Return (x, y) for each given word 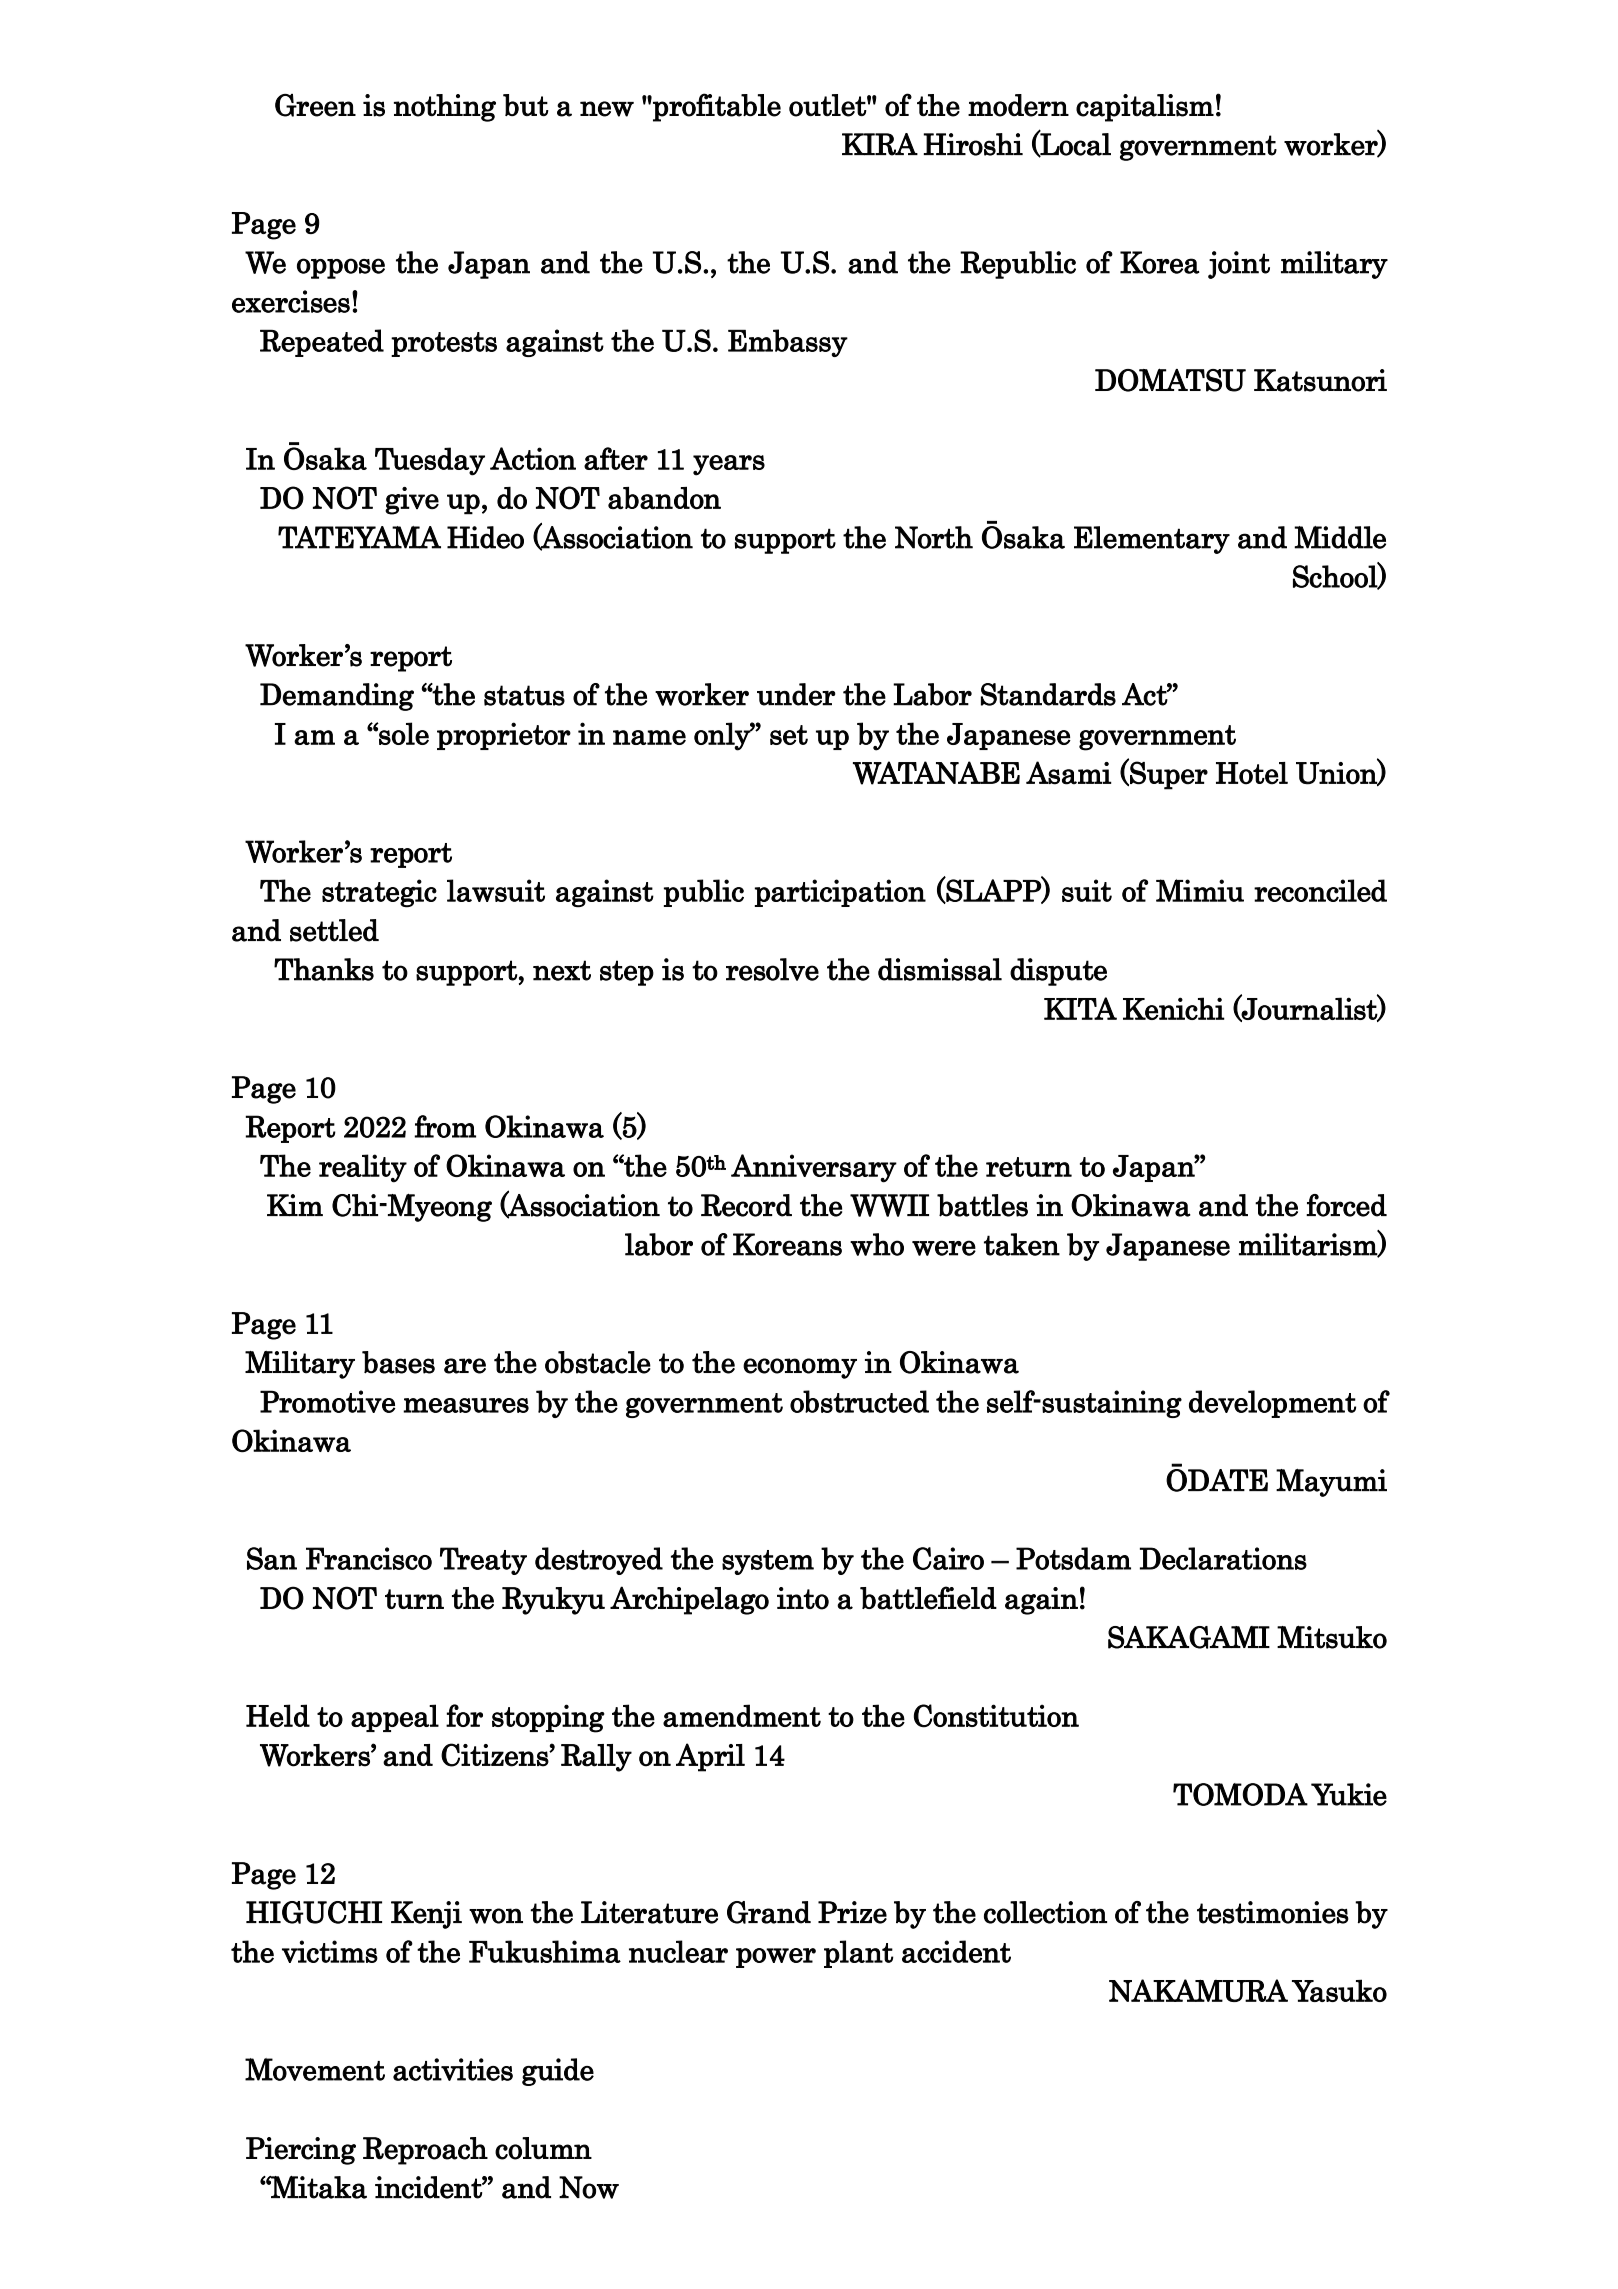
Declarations (1223, 1558)
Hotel (1252, 773)
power (776, 1958)
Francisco (369, 1558)
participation (840, 893)
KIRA (880, 144)
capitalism (1145, 108)
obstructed (859, 1401)
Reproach (425, 2151)
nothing (445, 108)
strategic (379, 893)
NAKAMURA (1198, 1990)
